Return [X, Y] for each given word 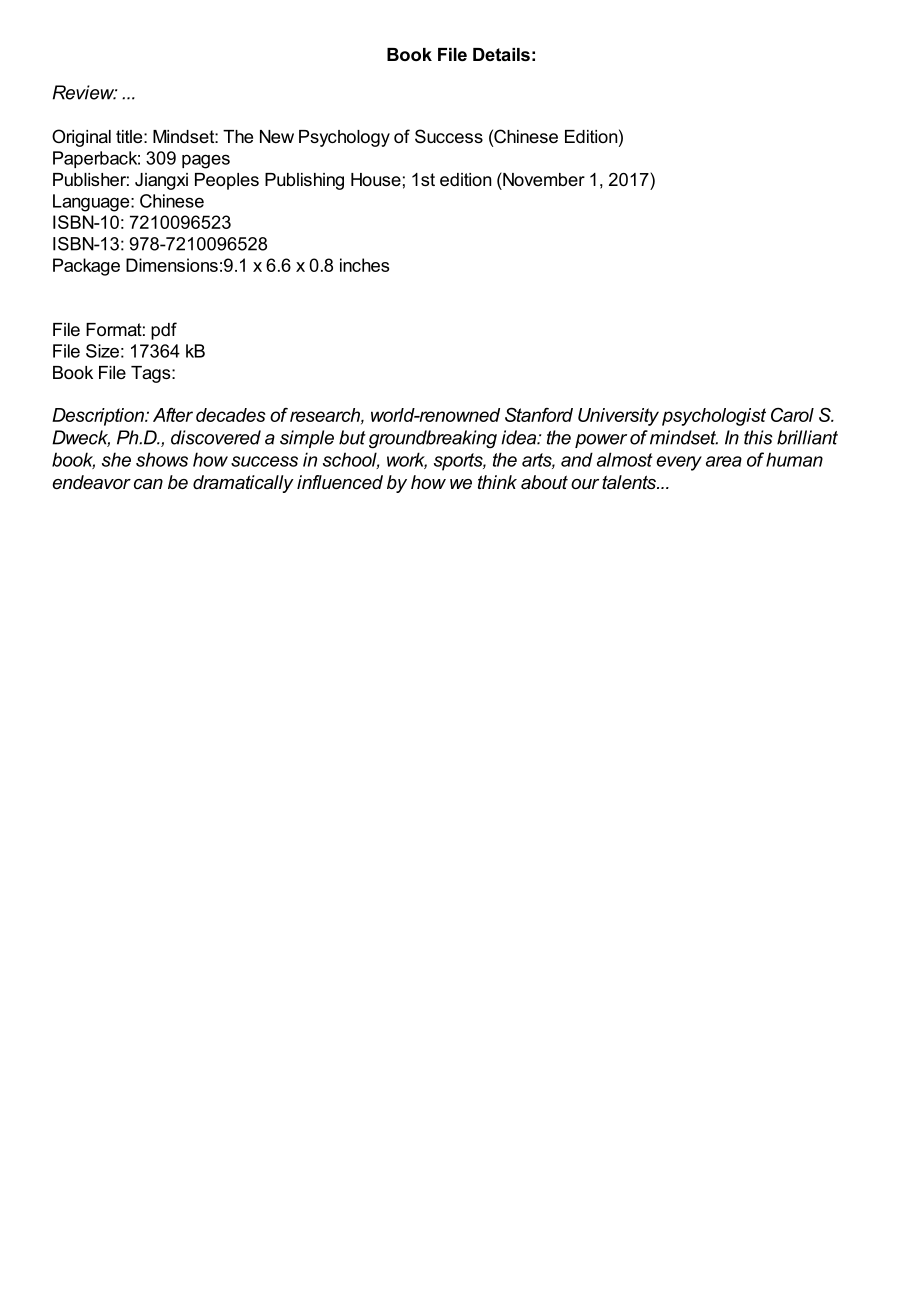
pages [206, 161]
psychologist [714, 417]
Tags [152, 374]
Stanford [539, 414]
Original [81, 138]
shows [162, 459]
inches [364, 265]
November [543, 179]
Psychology [344, 138]
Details [501, 54]
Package [86, 267]
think [497, 482]
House [376, 179]
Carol [792, 415]
